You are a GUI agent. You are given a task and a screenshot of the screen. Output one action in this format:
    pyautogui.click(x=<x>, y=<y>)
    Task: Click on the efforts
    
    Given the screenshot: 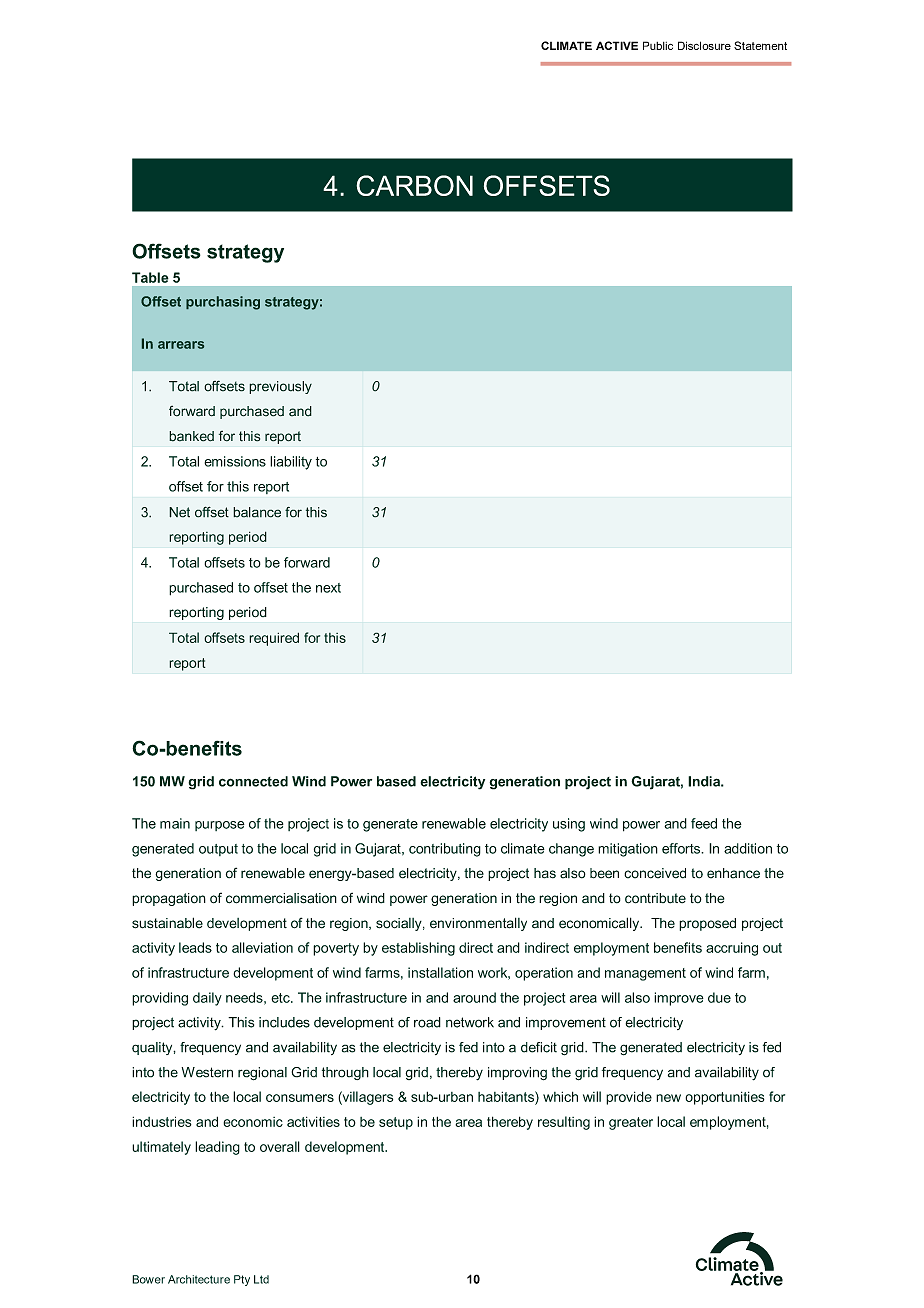 What is the action you would take?
    pyautogui.click(x=682, y=848)
